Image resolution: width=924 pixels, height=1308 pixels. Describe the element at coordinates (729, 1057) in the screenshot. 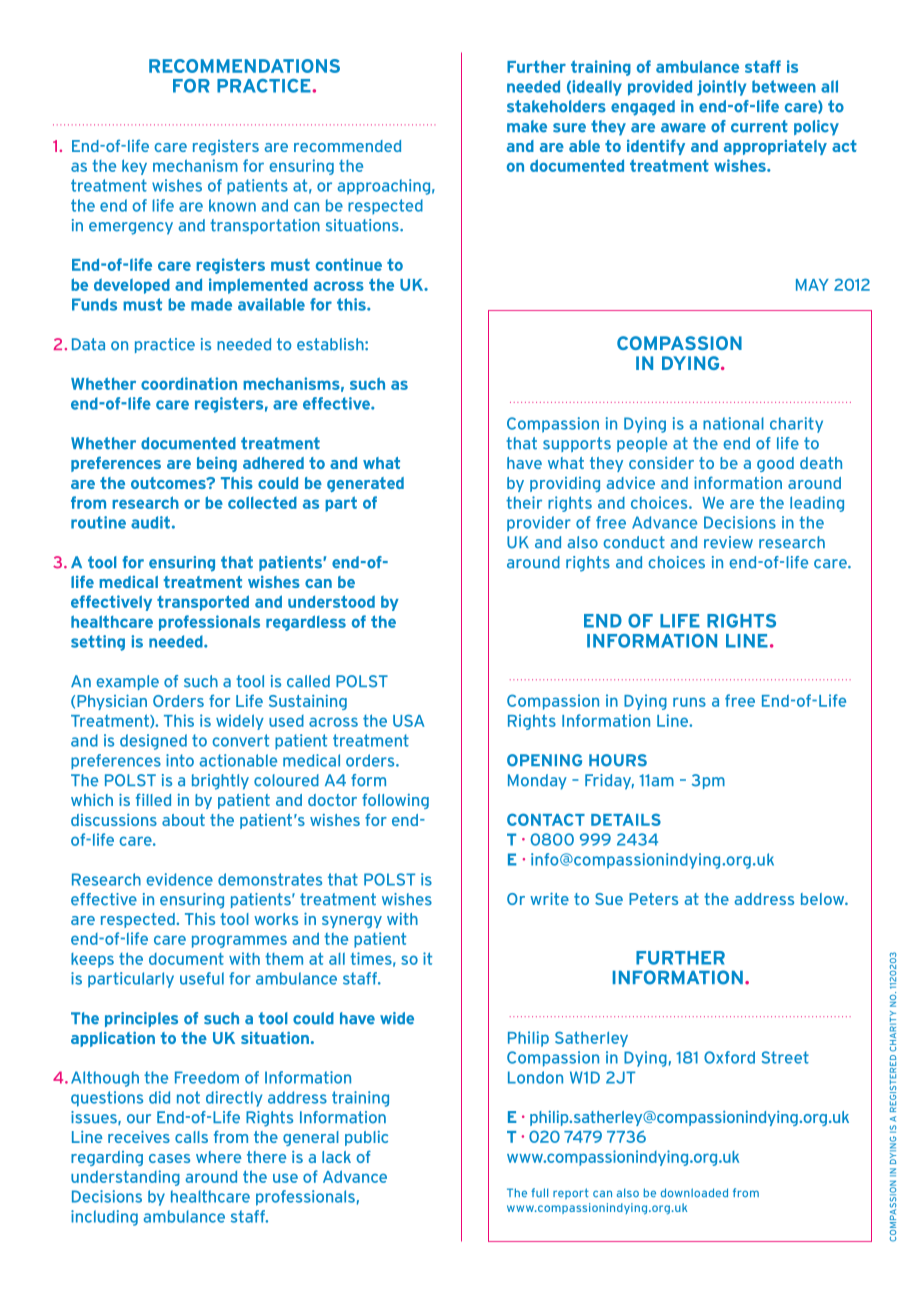

I see `Oxford` at that location.
